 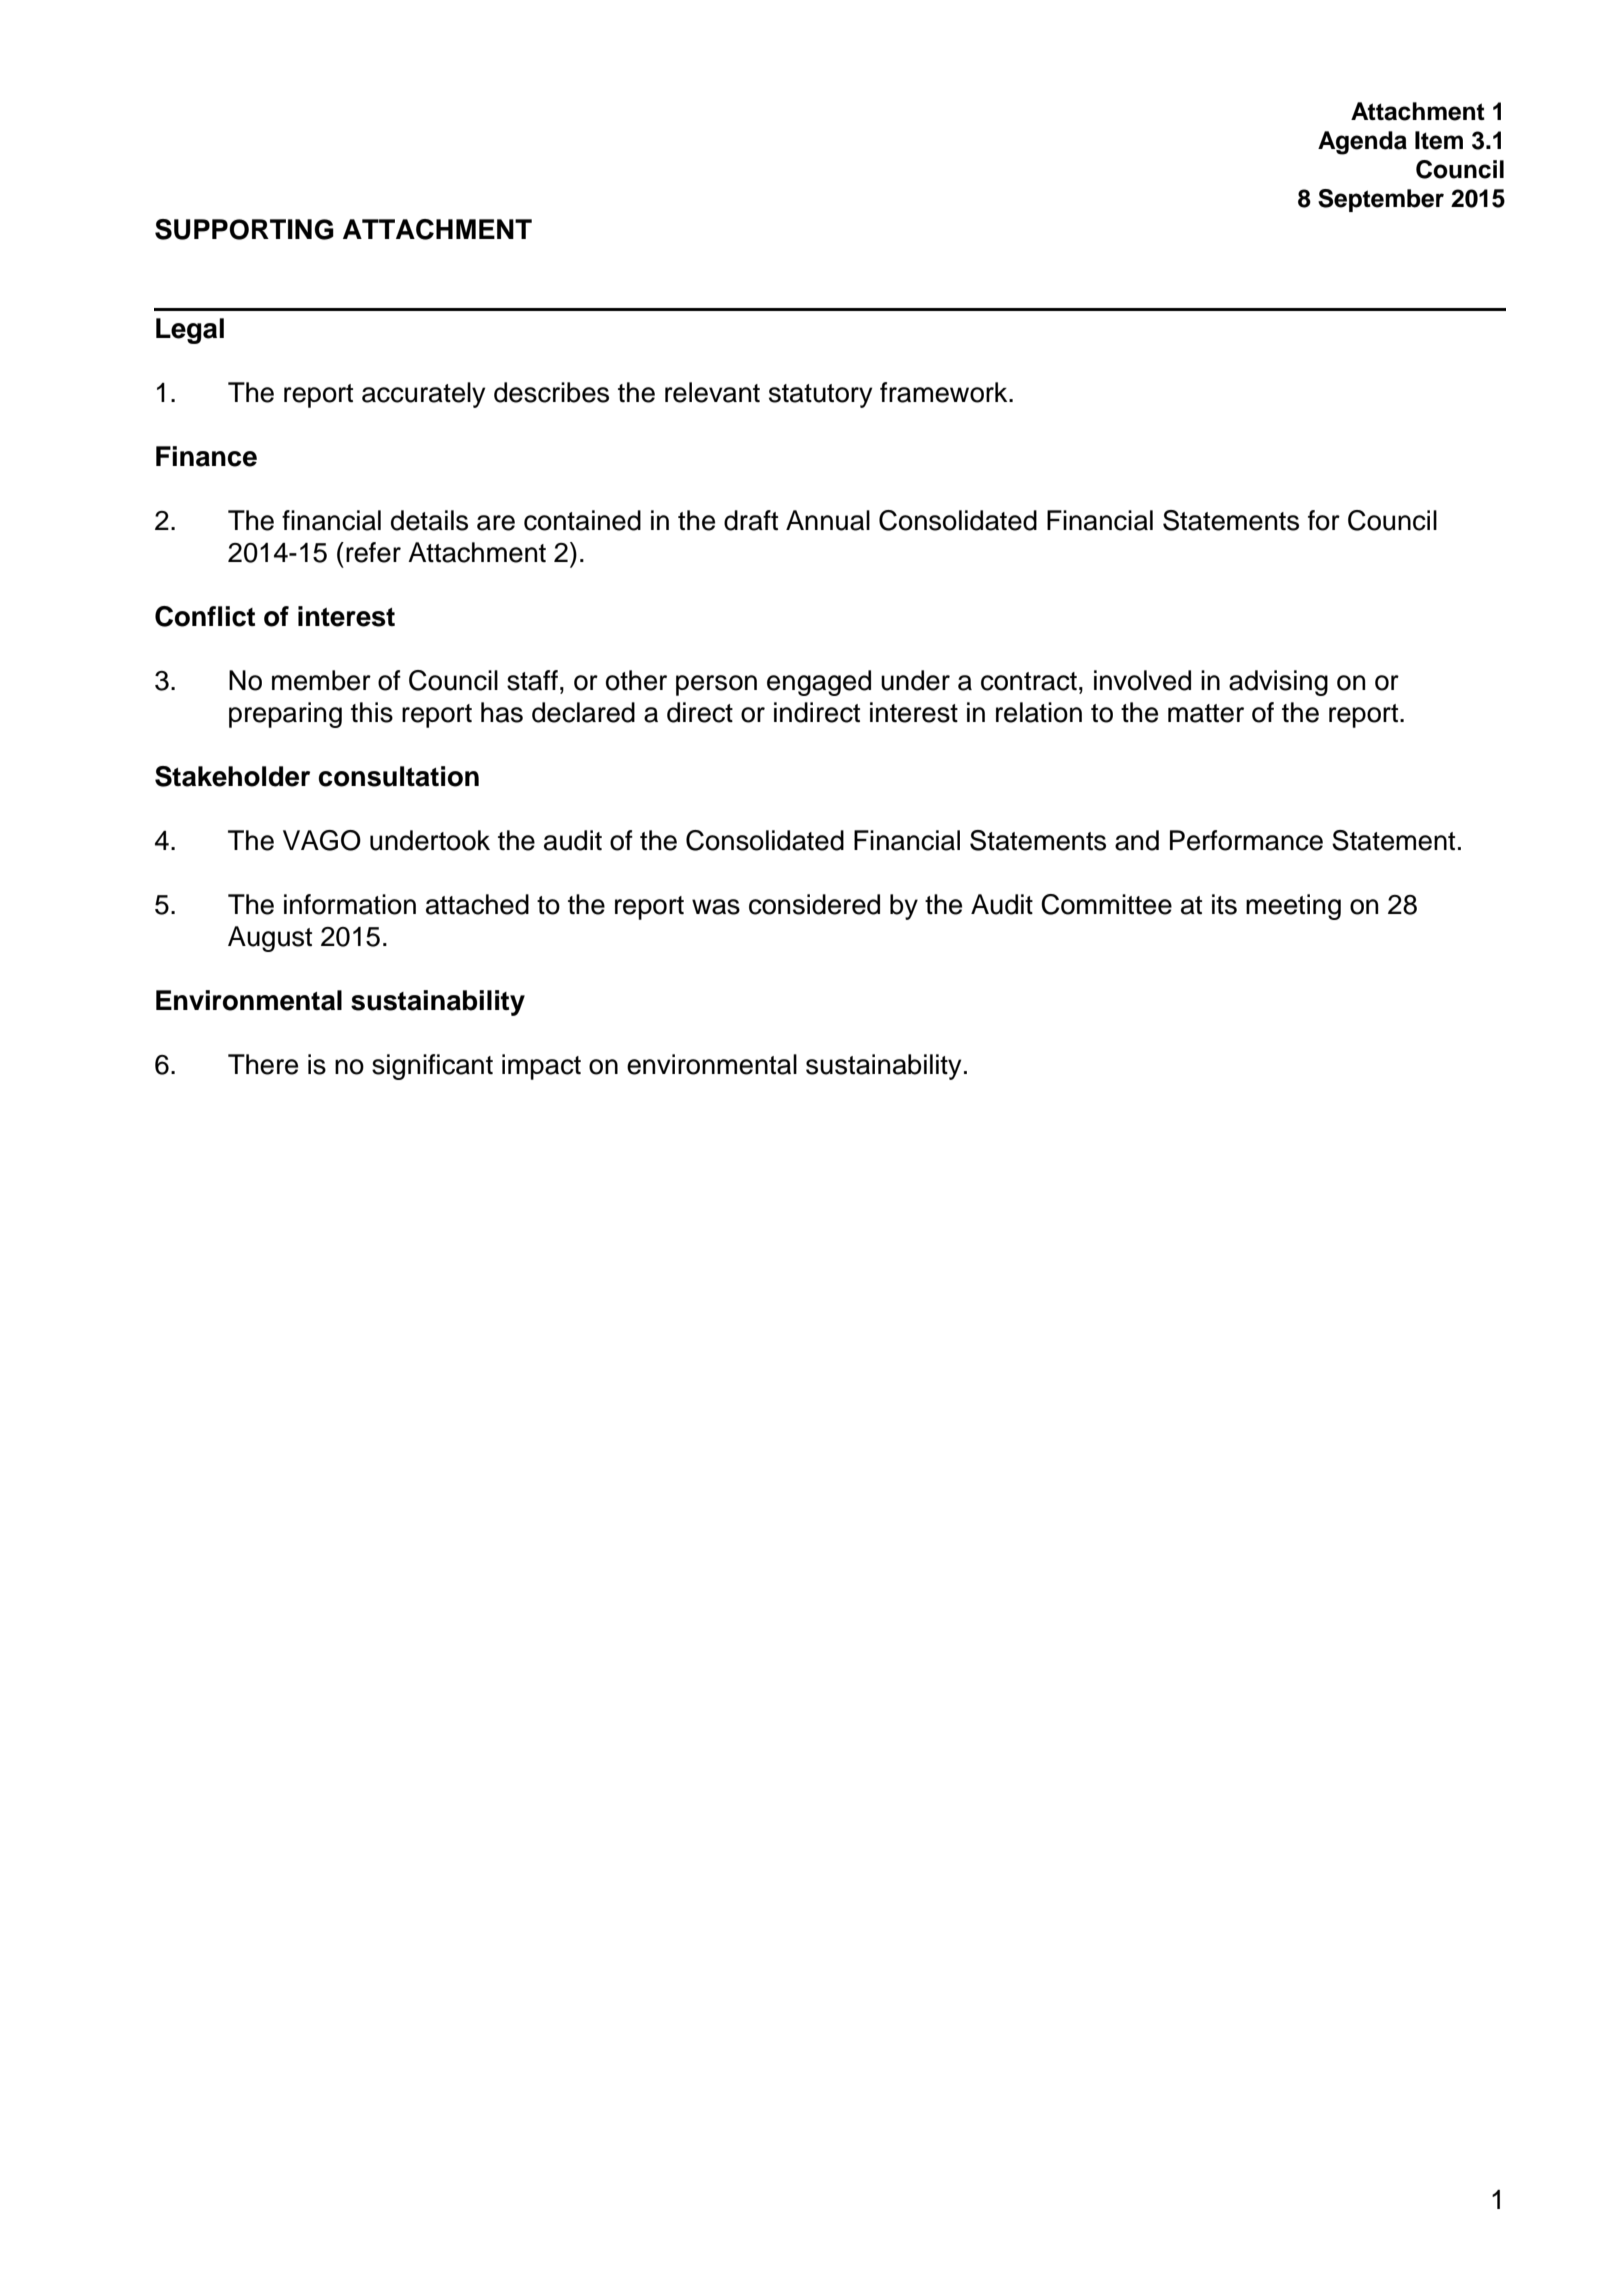 I want to click on SUPPORTING, so click(x=244, y=229).
